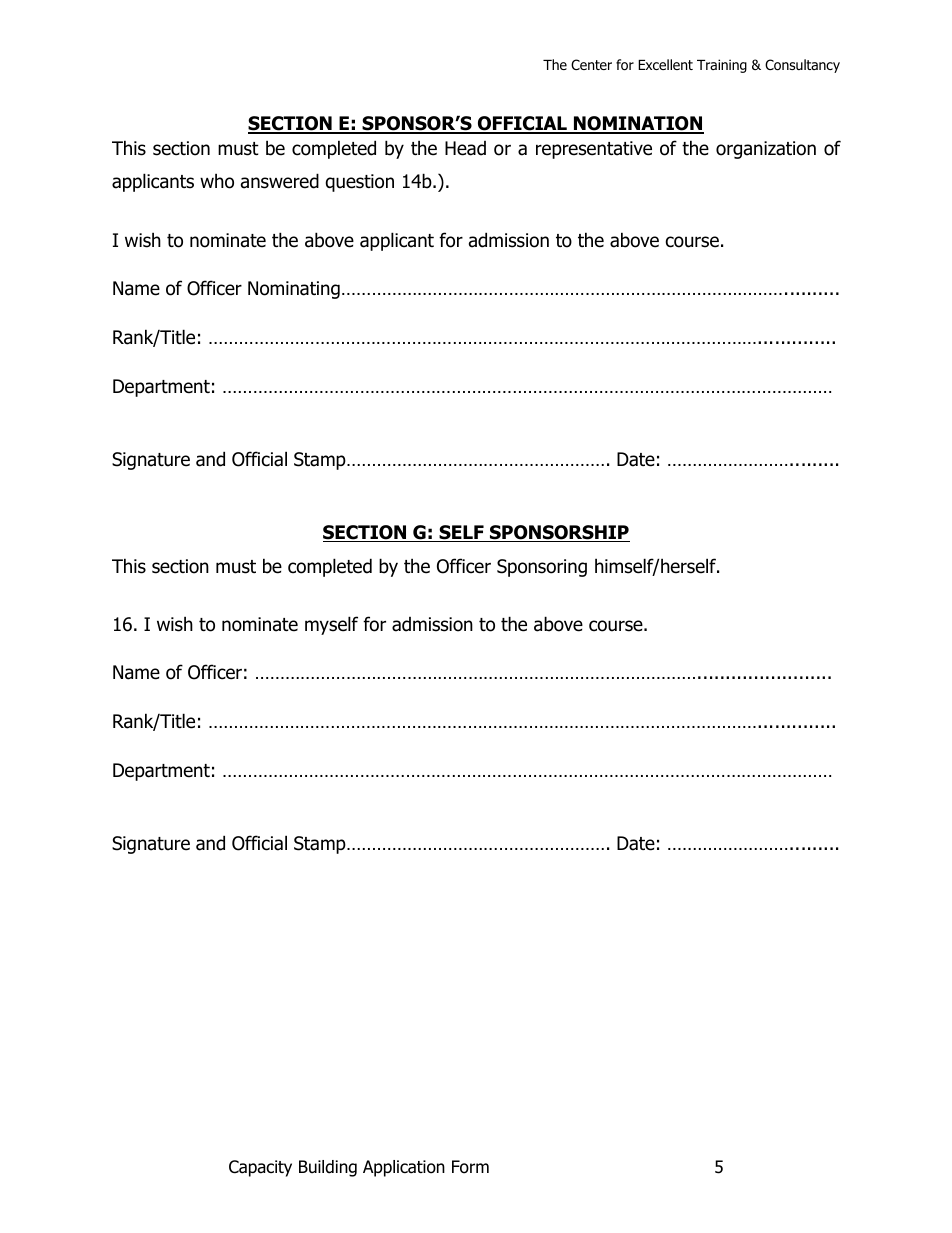  What do you see at coordinates (359, 183) in the page?
I see `question` at bounding box center [359, 183].
